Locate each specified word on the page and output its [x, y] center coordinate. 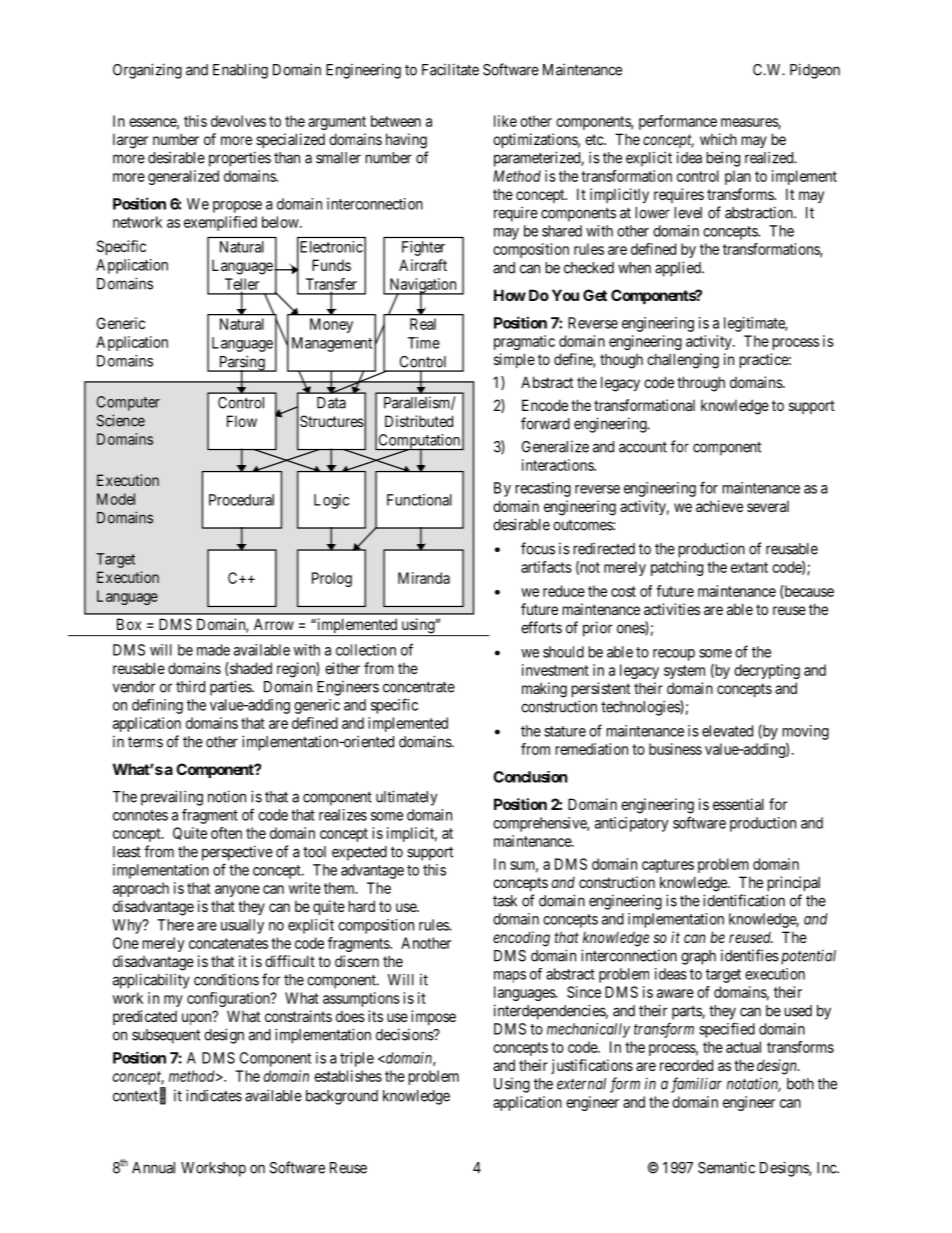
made [213, 650]
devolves [238, 121]
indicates [214, 1095]
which [718, 139]
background [342, 1097]
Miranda [424, 578]
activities [672, 609]
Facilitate [450, 69]
